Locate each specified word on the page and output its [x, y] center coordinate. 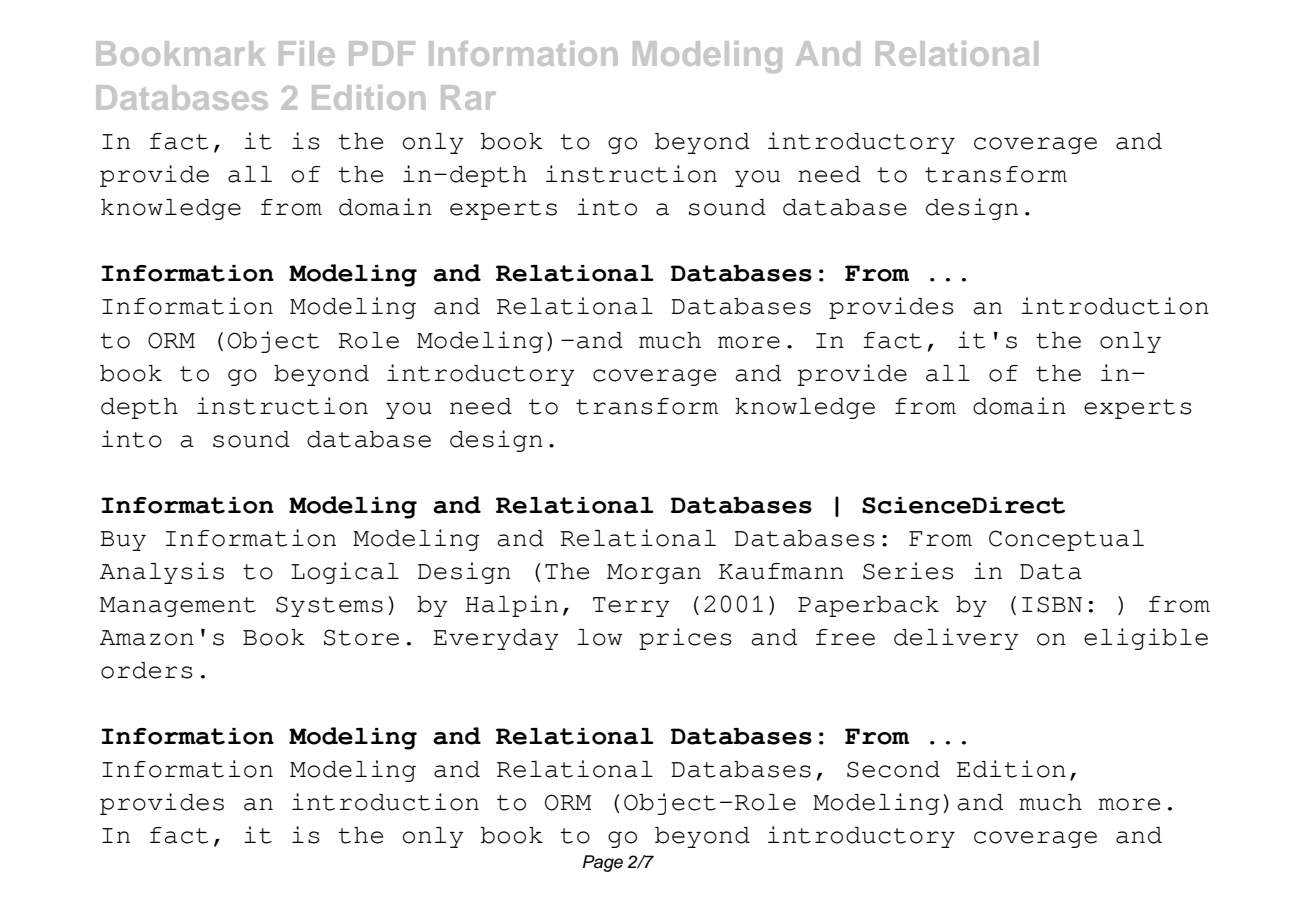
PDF [382, 53]
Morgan [654, 574]
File [307, 53]
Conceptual [1066, 540]
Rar [468, 97]
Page [603, 863]
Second [893, 769]
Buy [123, 541]
